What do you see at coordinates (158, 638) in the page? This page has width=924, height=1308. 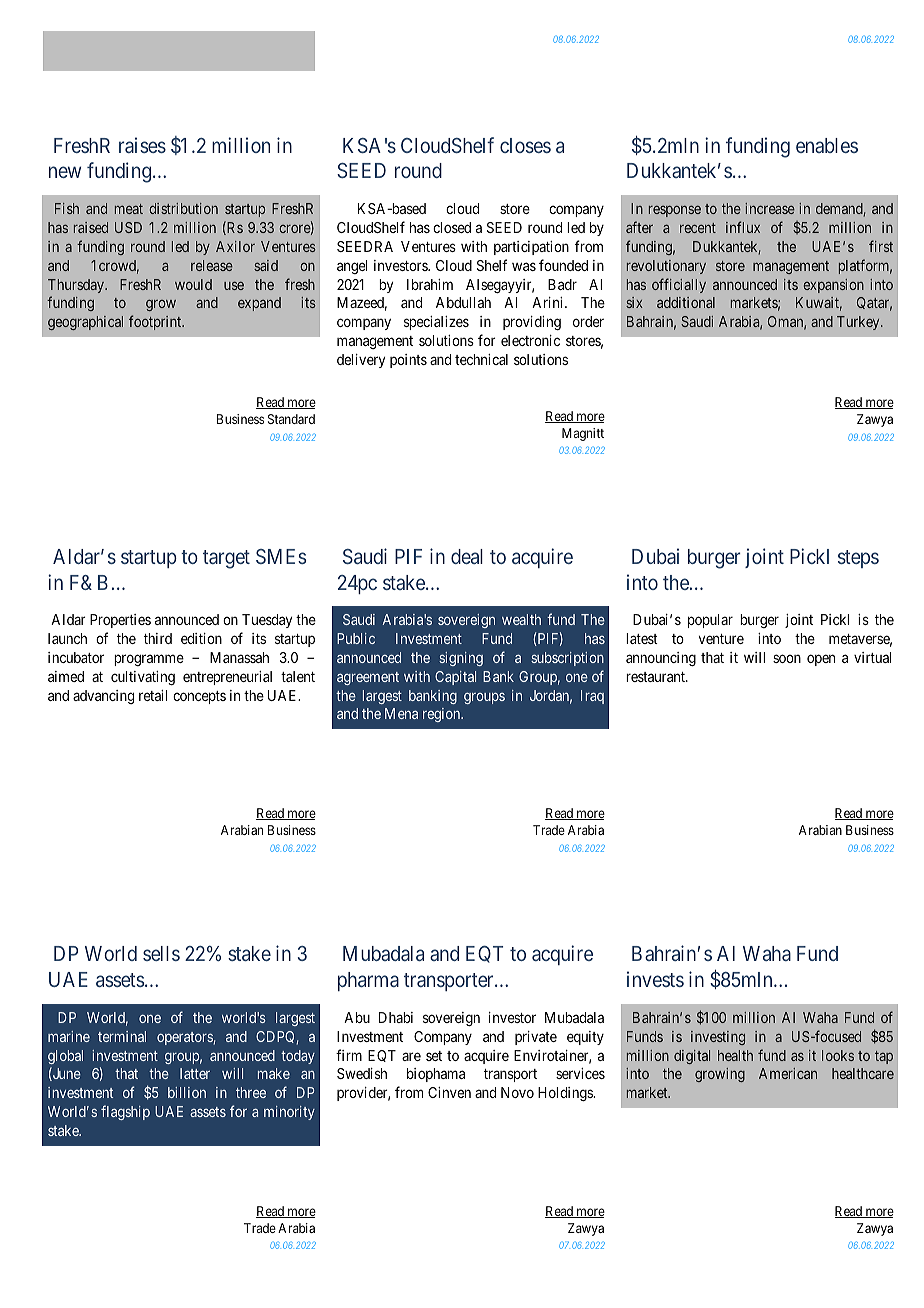 I see `third` at bounding box center [158, 638].
